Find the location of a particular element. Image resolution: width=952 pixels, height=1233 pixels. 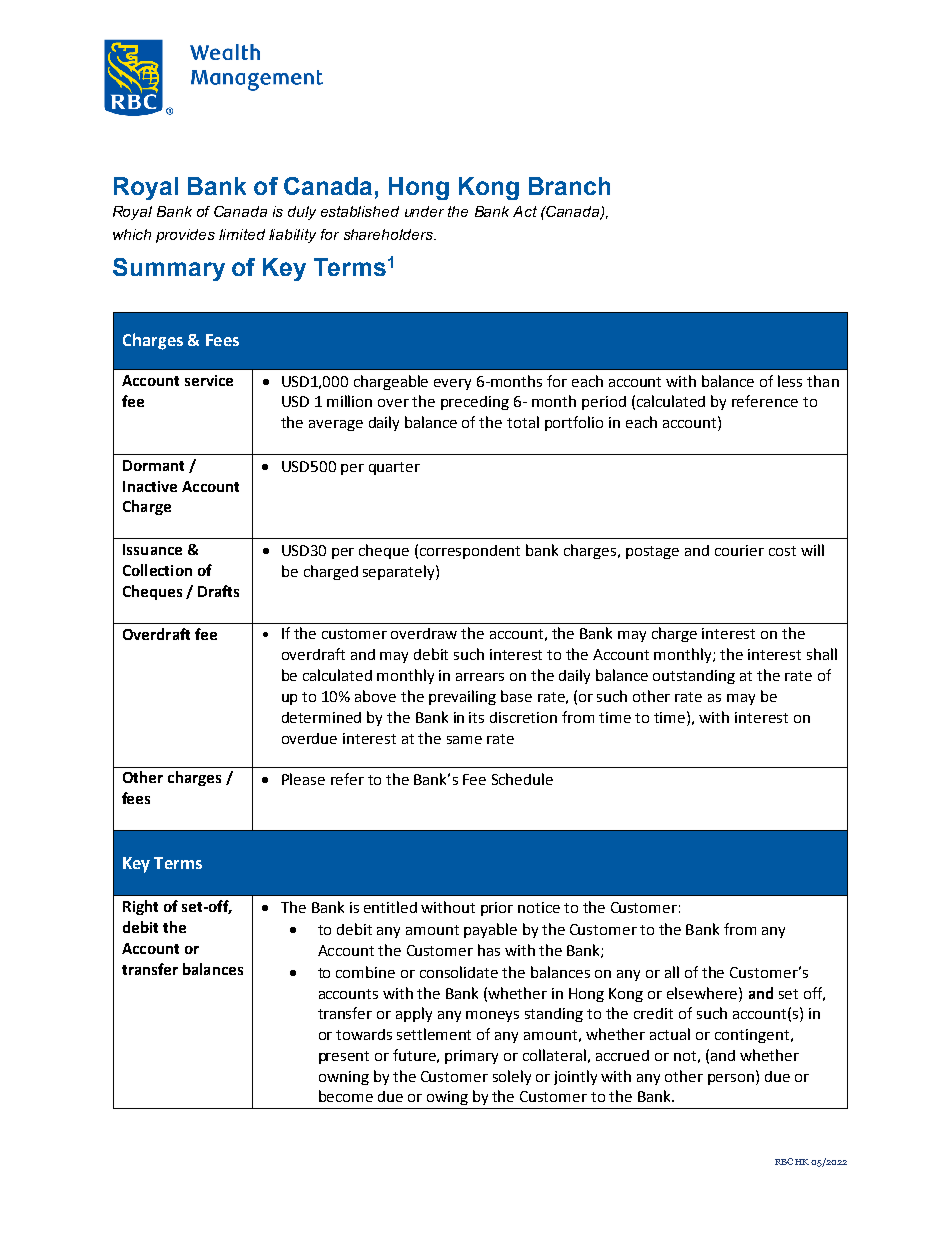

limited is located at coordinates (242, 234).
